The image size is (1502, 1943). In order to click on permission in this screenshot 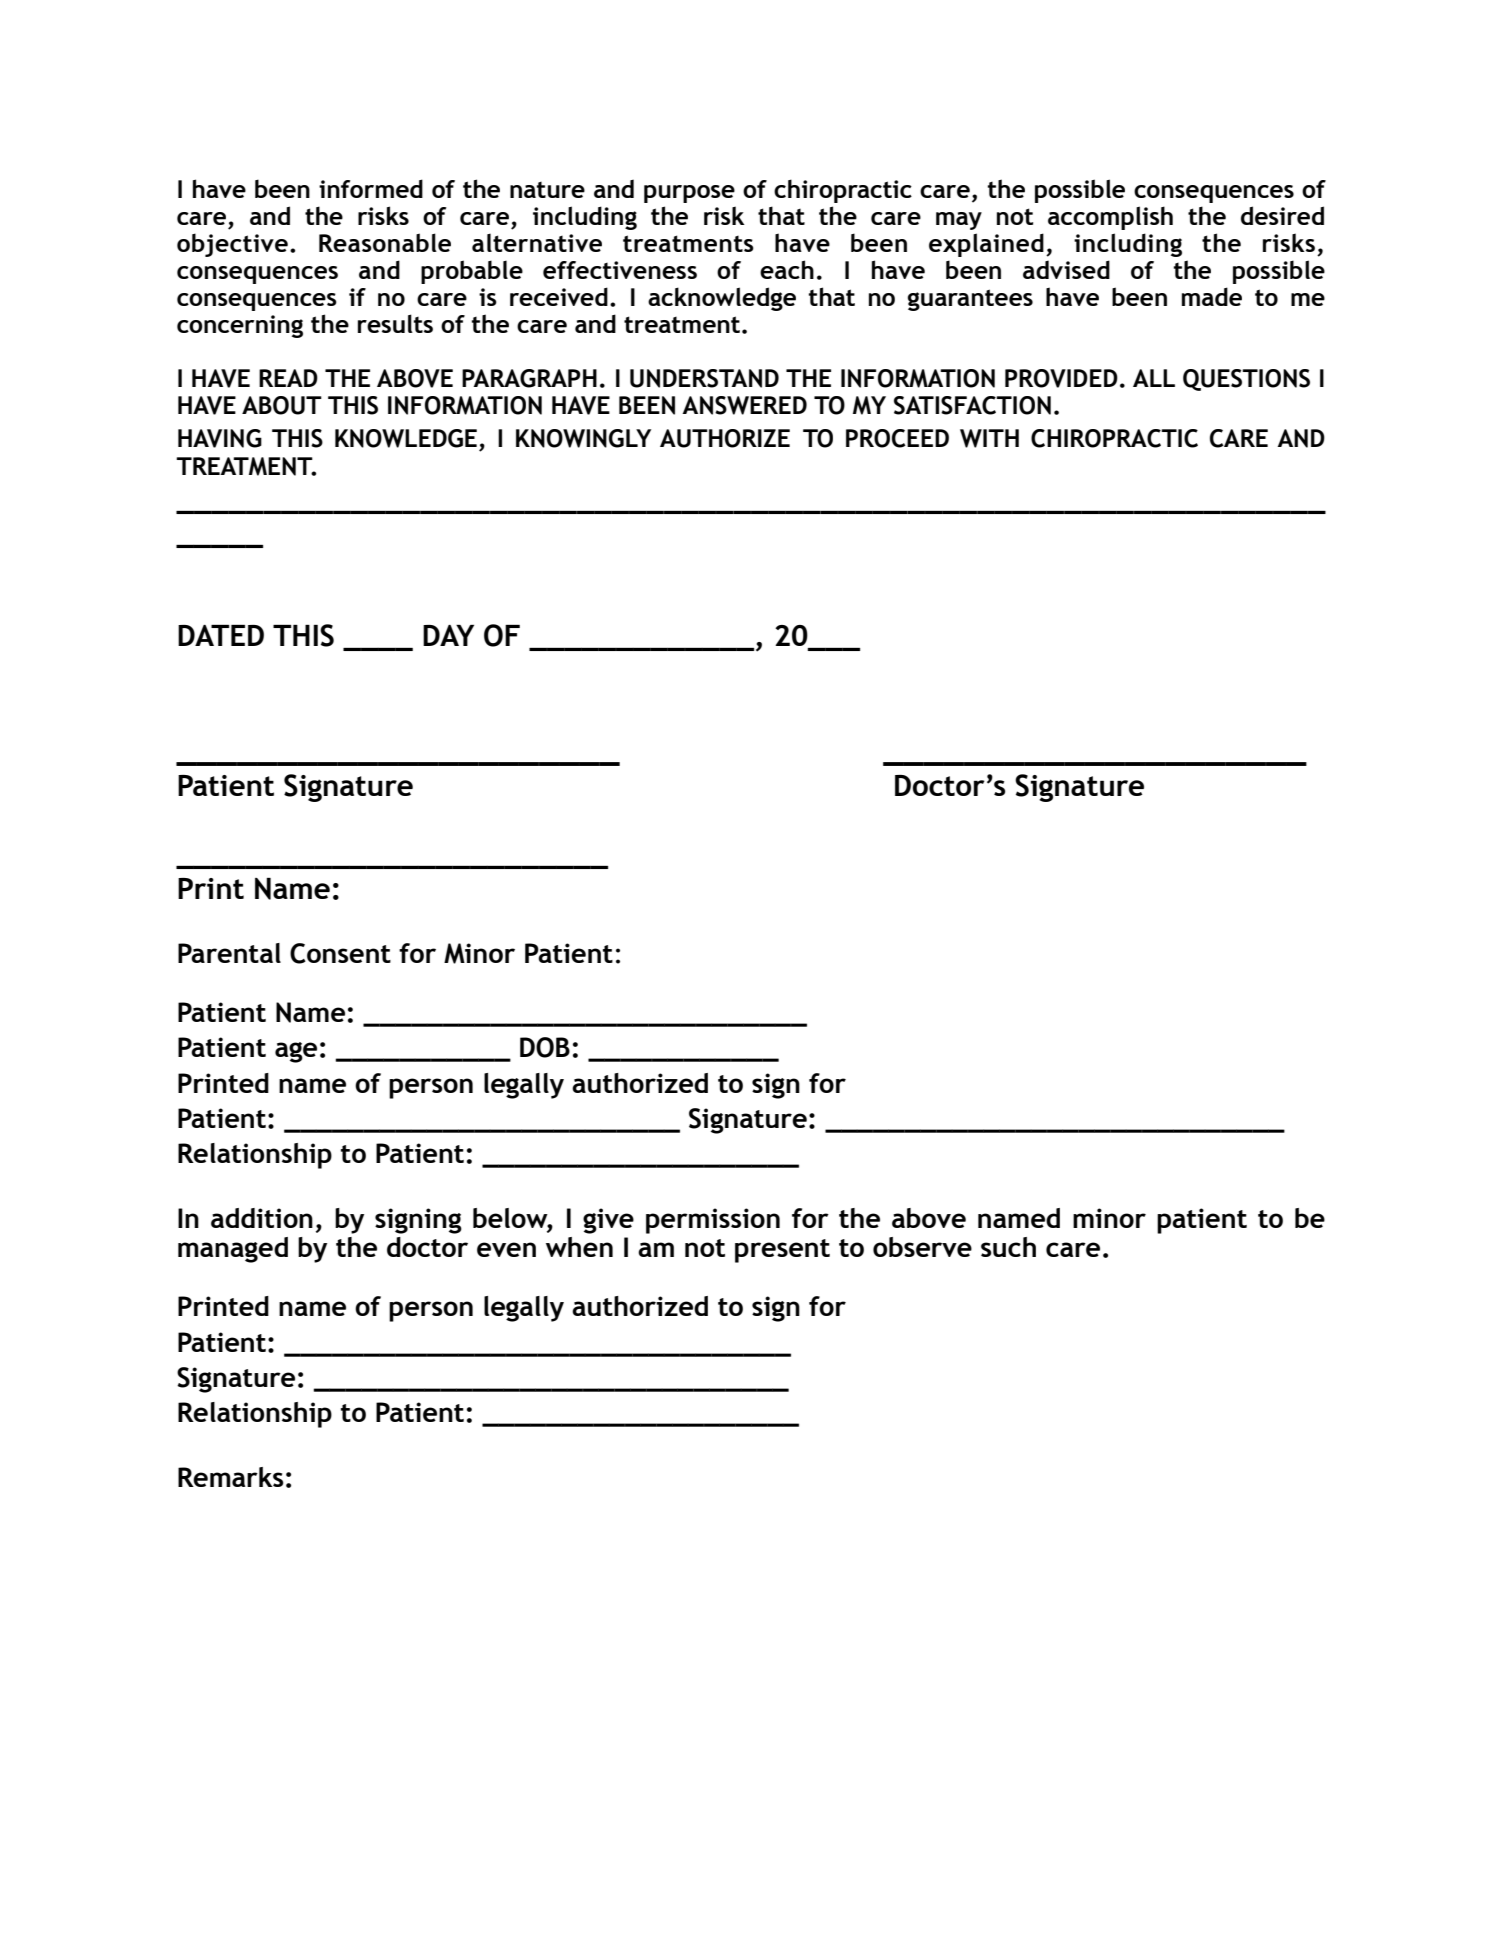, I will do `click(713, 1221)`.
